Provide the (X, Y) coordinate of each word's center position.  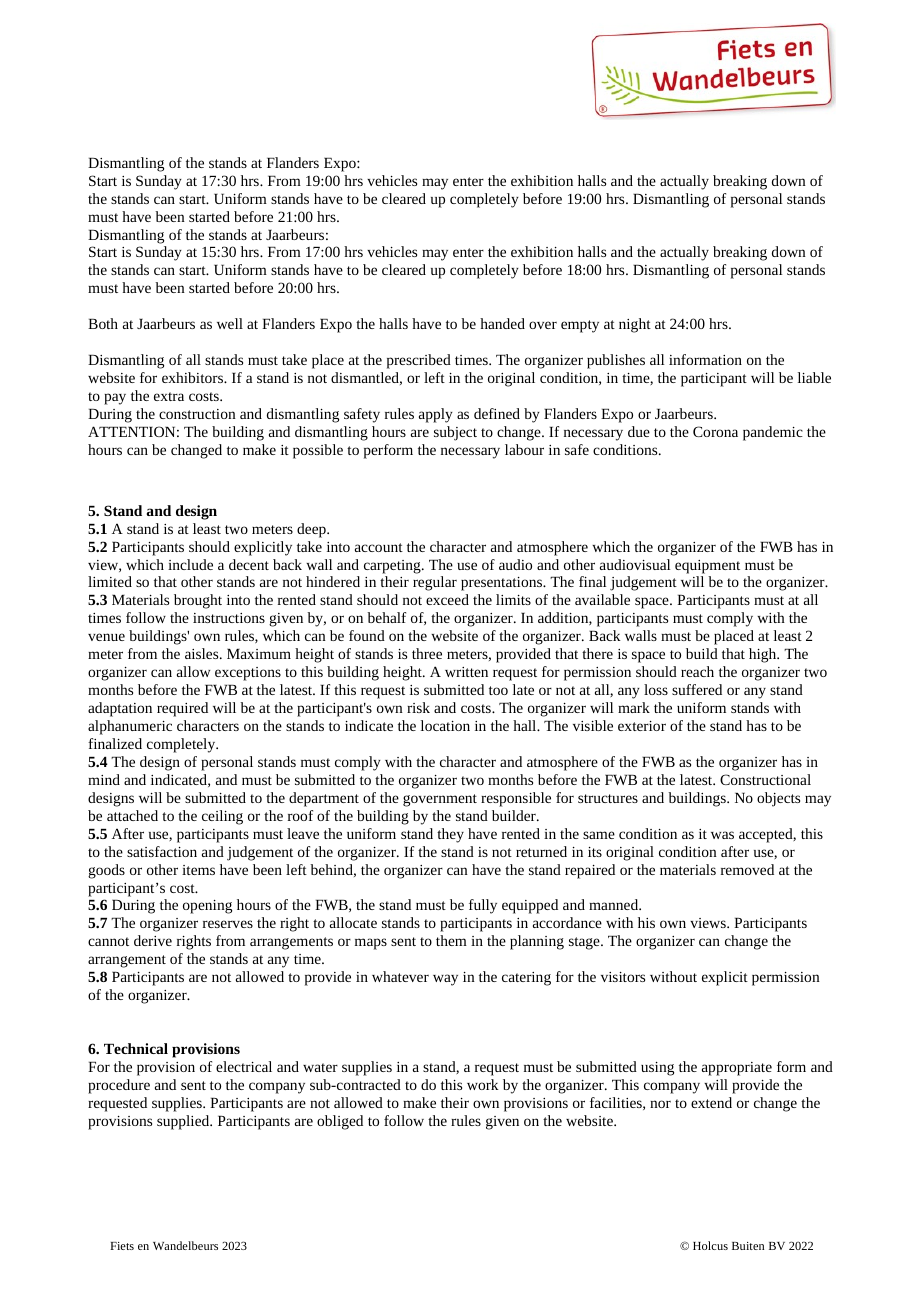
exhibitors (193, 377)
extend (711, 1102)
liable (814, 377)
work (483, 1084)
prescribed (419, 361)
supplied (184, 1122)
